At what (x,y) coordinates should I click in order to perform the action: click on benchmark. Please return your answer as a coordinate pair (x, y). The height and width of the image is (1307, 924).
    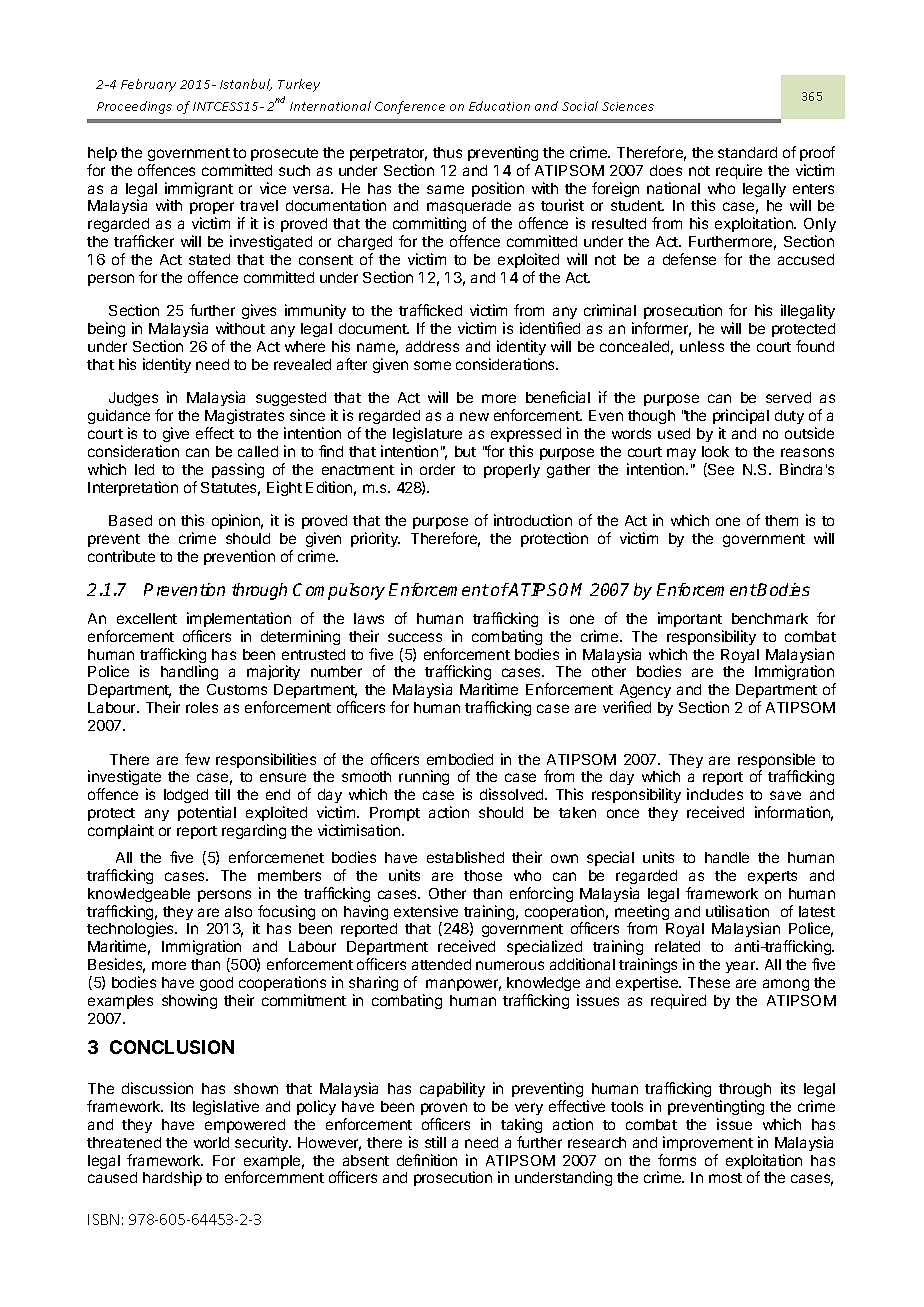
    Looking at the image, I should click on (770, 618).
